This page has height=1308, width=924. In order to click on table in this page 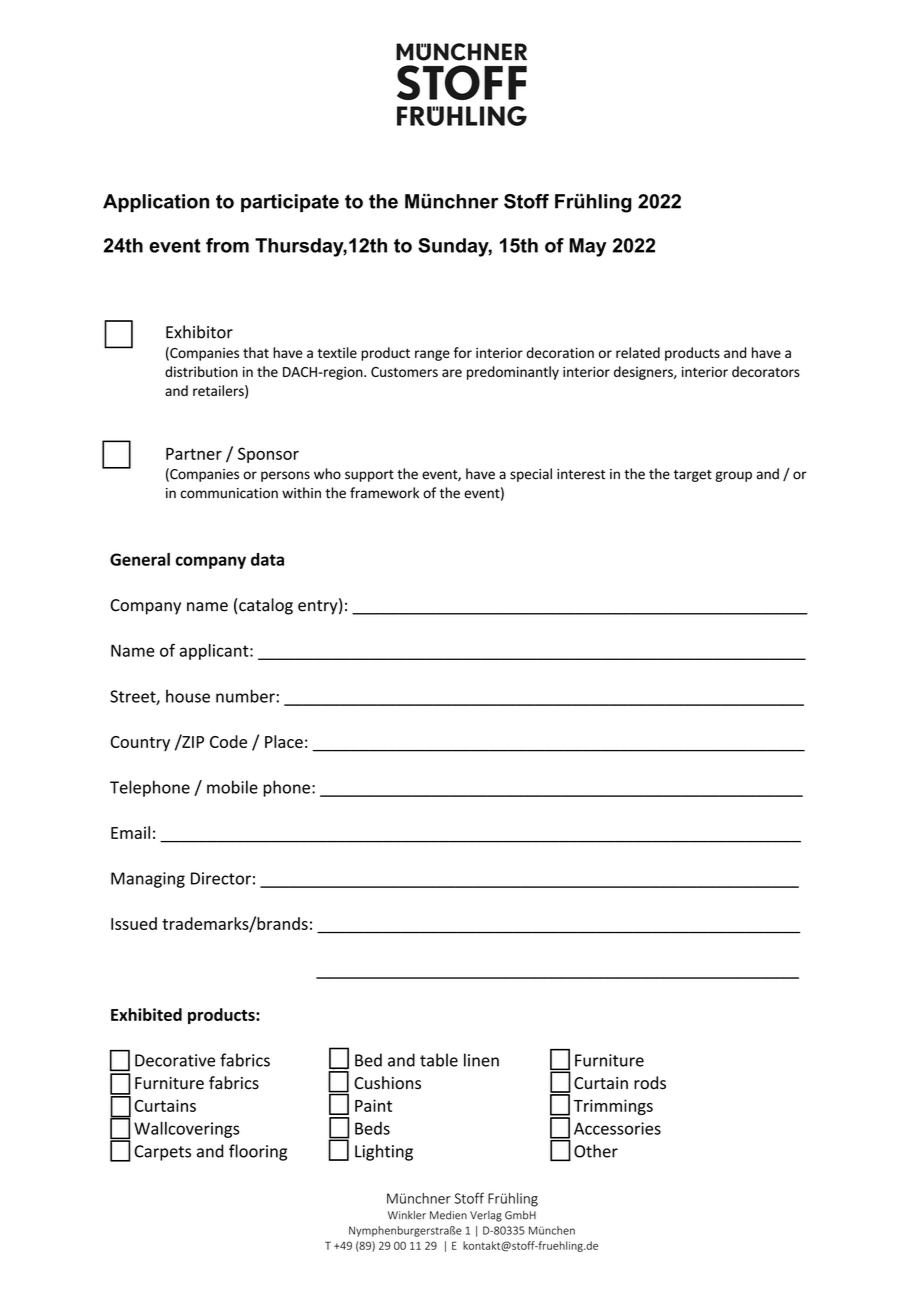, I will do `click(439, 1060)`.
